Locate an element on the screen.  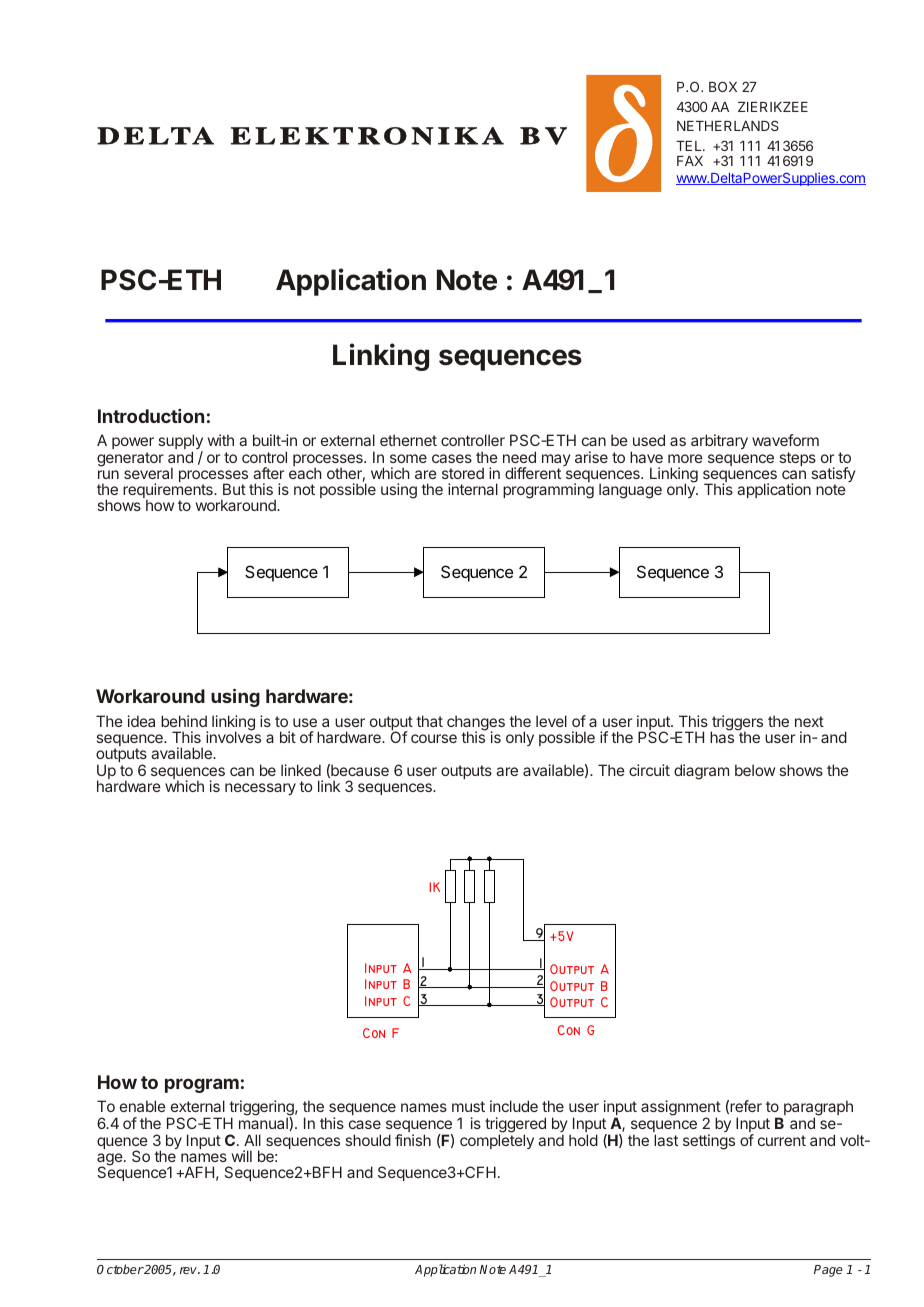
gers is located at coordinates (748, 725).
